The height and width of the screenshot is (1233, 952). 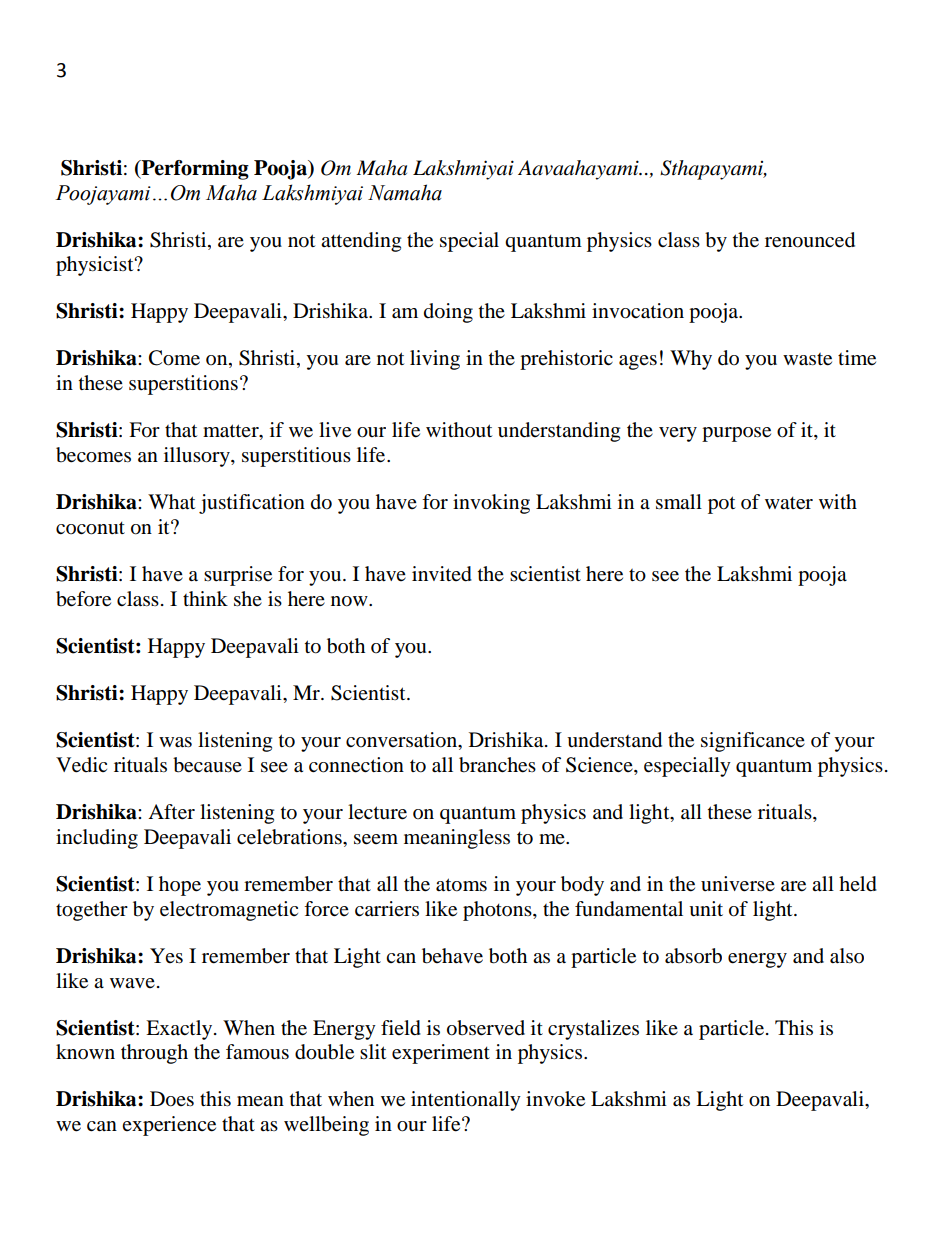 I want to click on Performing, so click(x=194, y=170).
